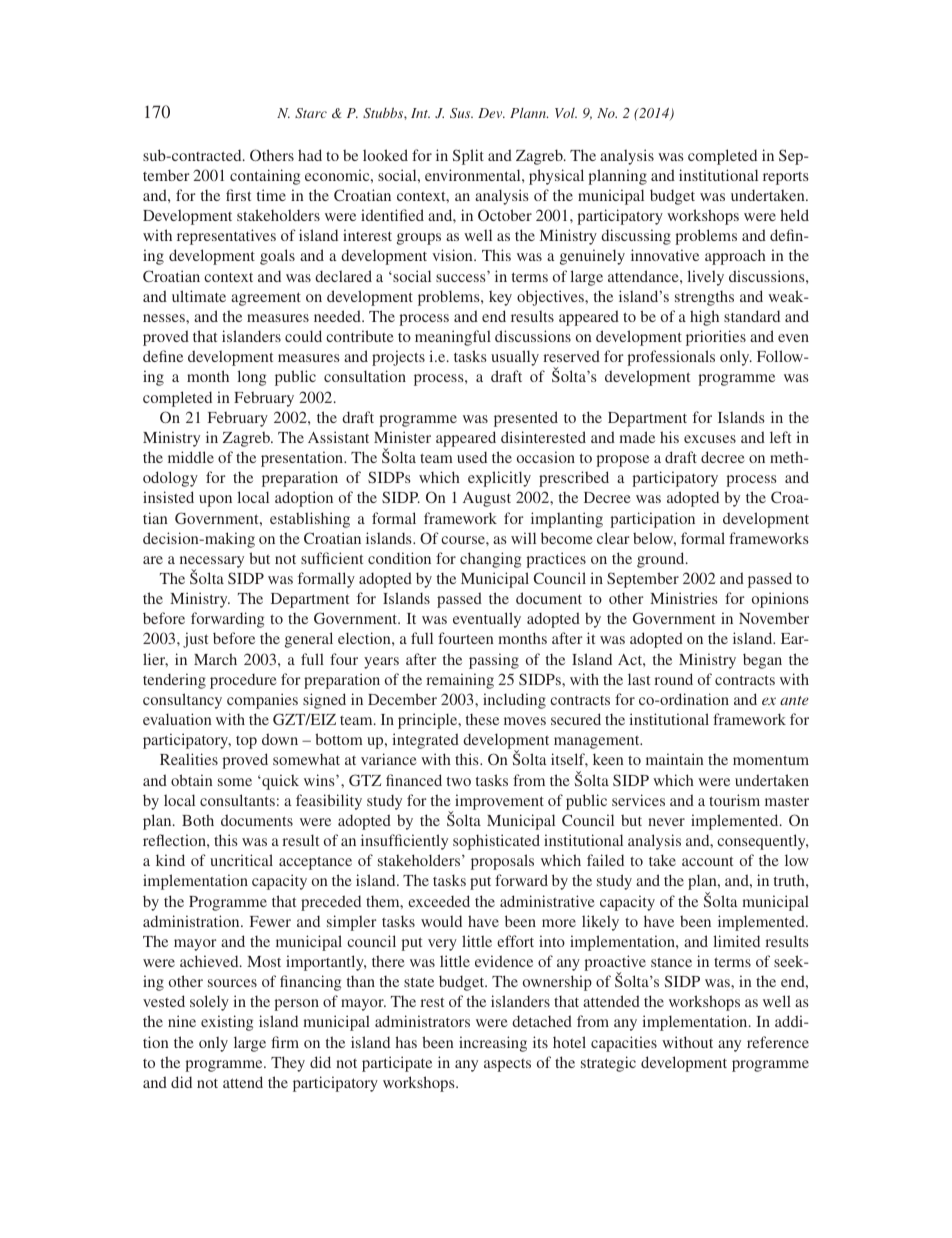  What do you see at coordinates (265, 177) in the image?
I see `containing` at bounding box center [265, 177].
